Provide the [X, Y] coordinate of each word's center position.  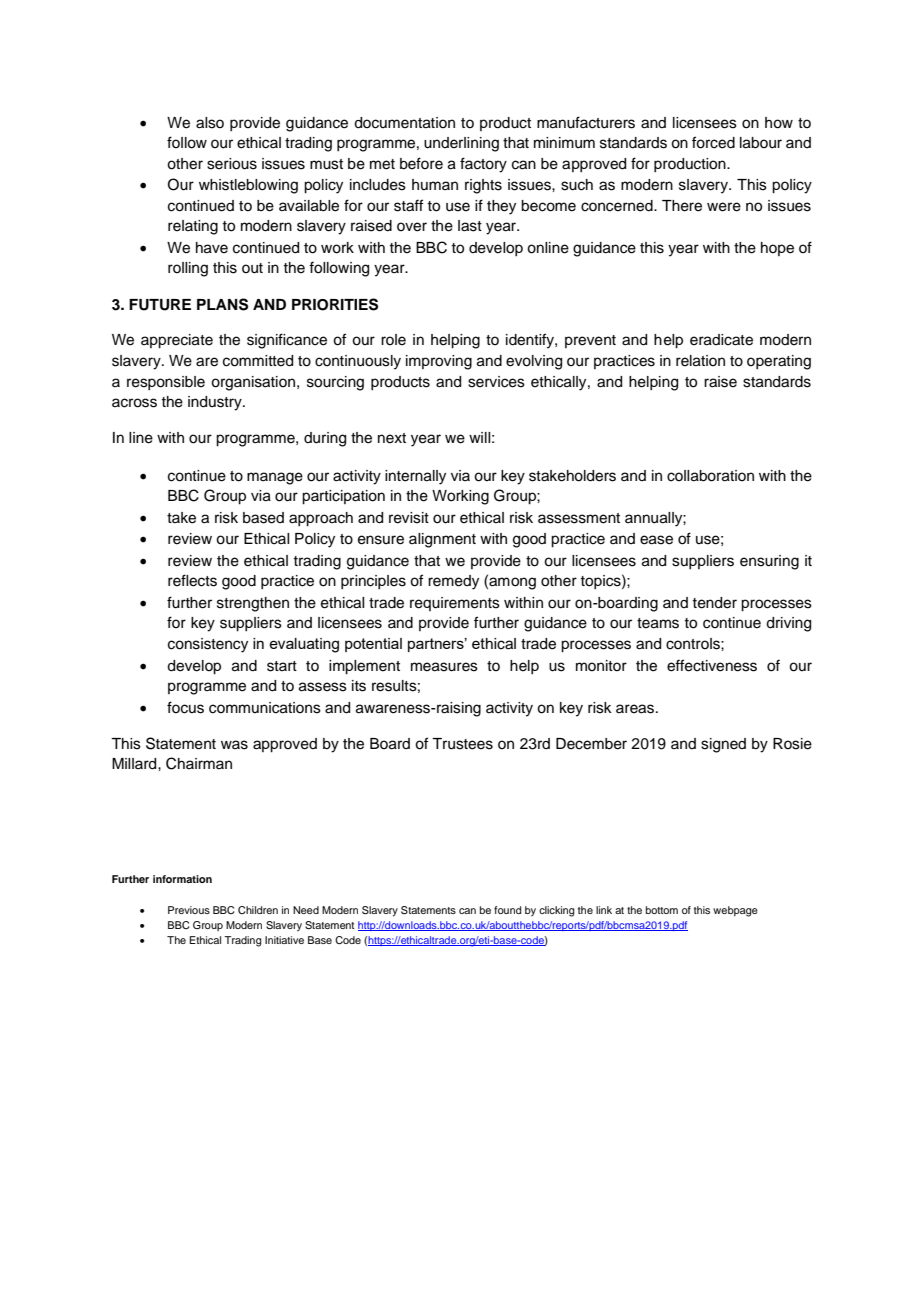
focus [185, 707]
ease [656, 540]
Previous [189, 910]
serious [232, 164]
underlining [461, 144]
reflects [192, 580]
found [507, 910]
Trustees [462, 744]
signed [723, 745]
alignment [442, 540]
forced [713, 142]
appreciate [177, 341]
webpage [735, 911]
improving [439, 362]
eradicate [721, 340]
